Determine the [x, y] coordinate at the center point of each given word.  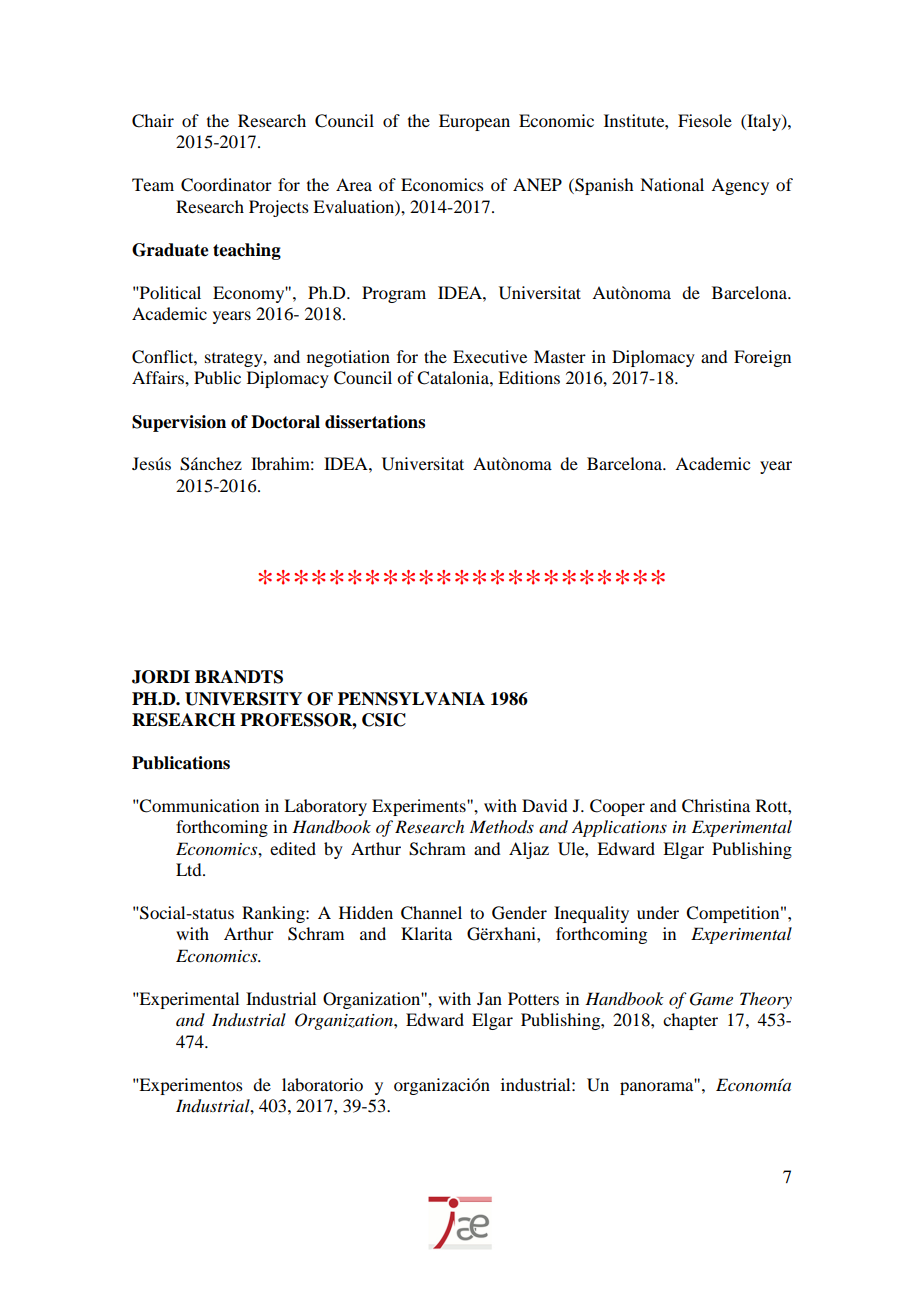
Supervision [179, 423]
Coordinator [226, 185]
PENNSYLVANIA [411, 699]
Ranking [274, 914]
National [672, 184]
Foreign [762, 358]
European [474, 122]
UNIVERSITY [243, 699]
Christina [716, 806]
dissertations [375, 422]
